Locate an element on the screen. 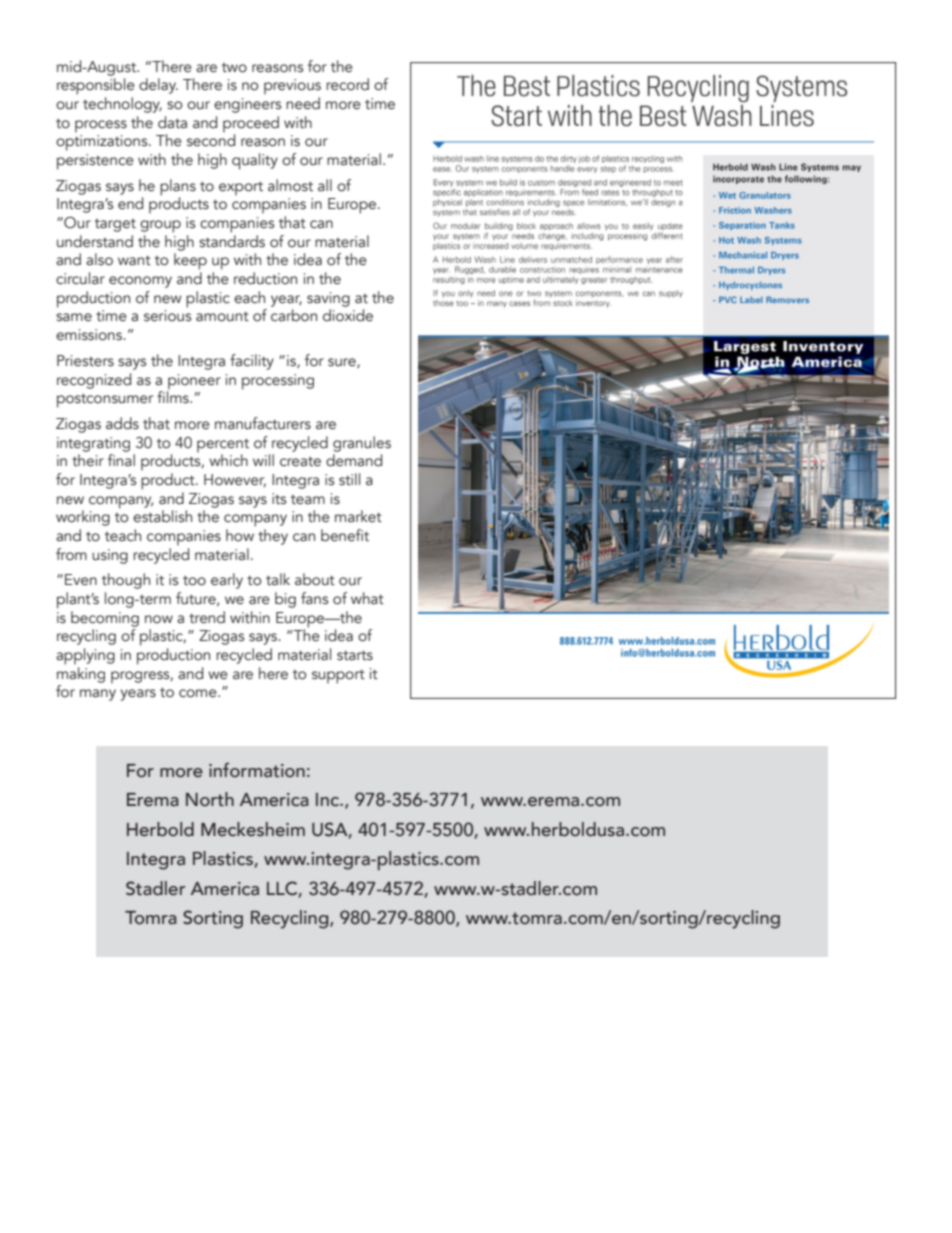 The image size is (952, 1233). North is located at coordinates (210, 799).
